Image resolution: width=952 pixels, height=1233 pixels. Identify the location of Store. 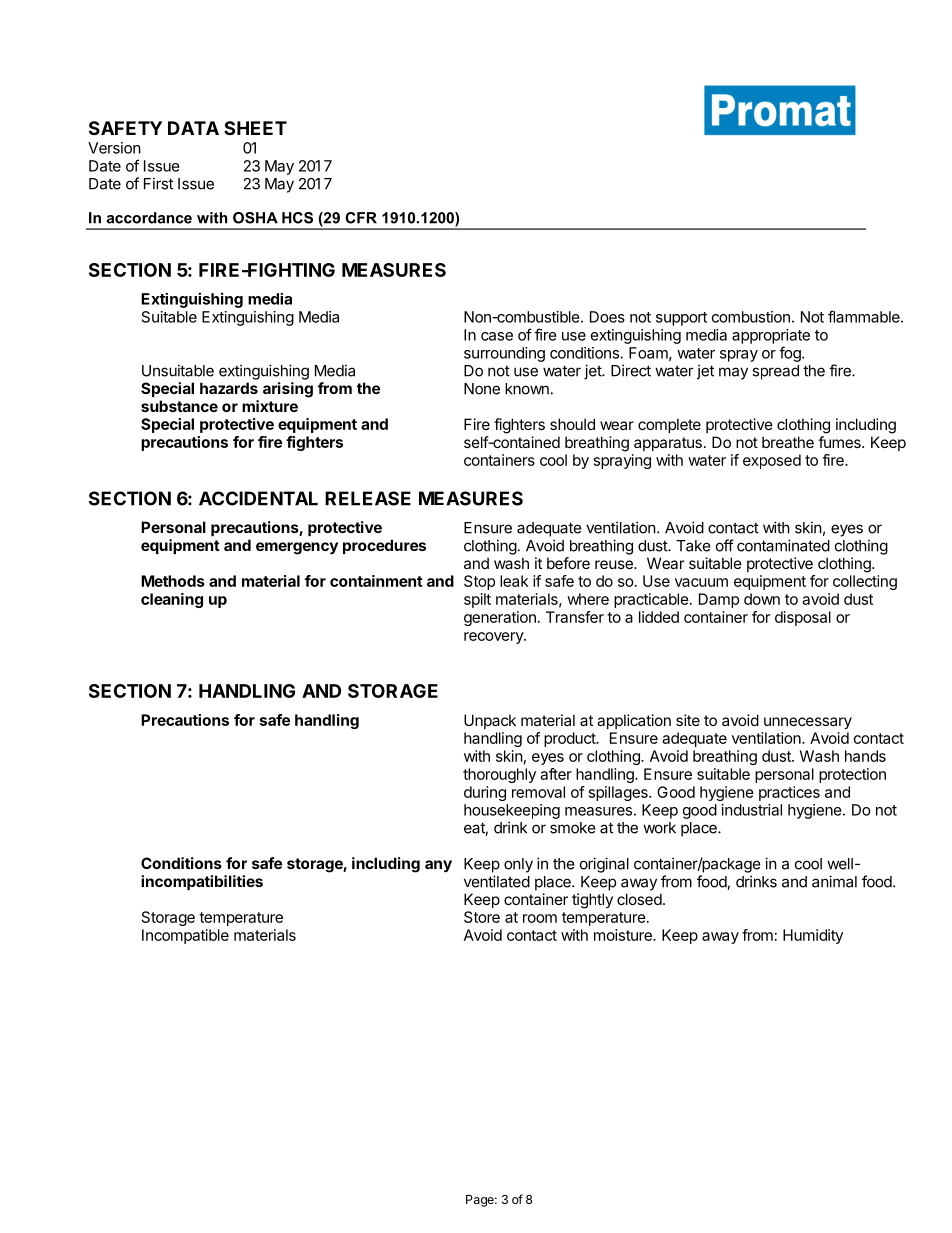
(482, 917).
